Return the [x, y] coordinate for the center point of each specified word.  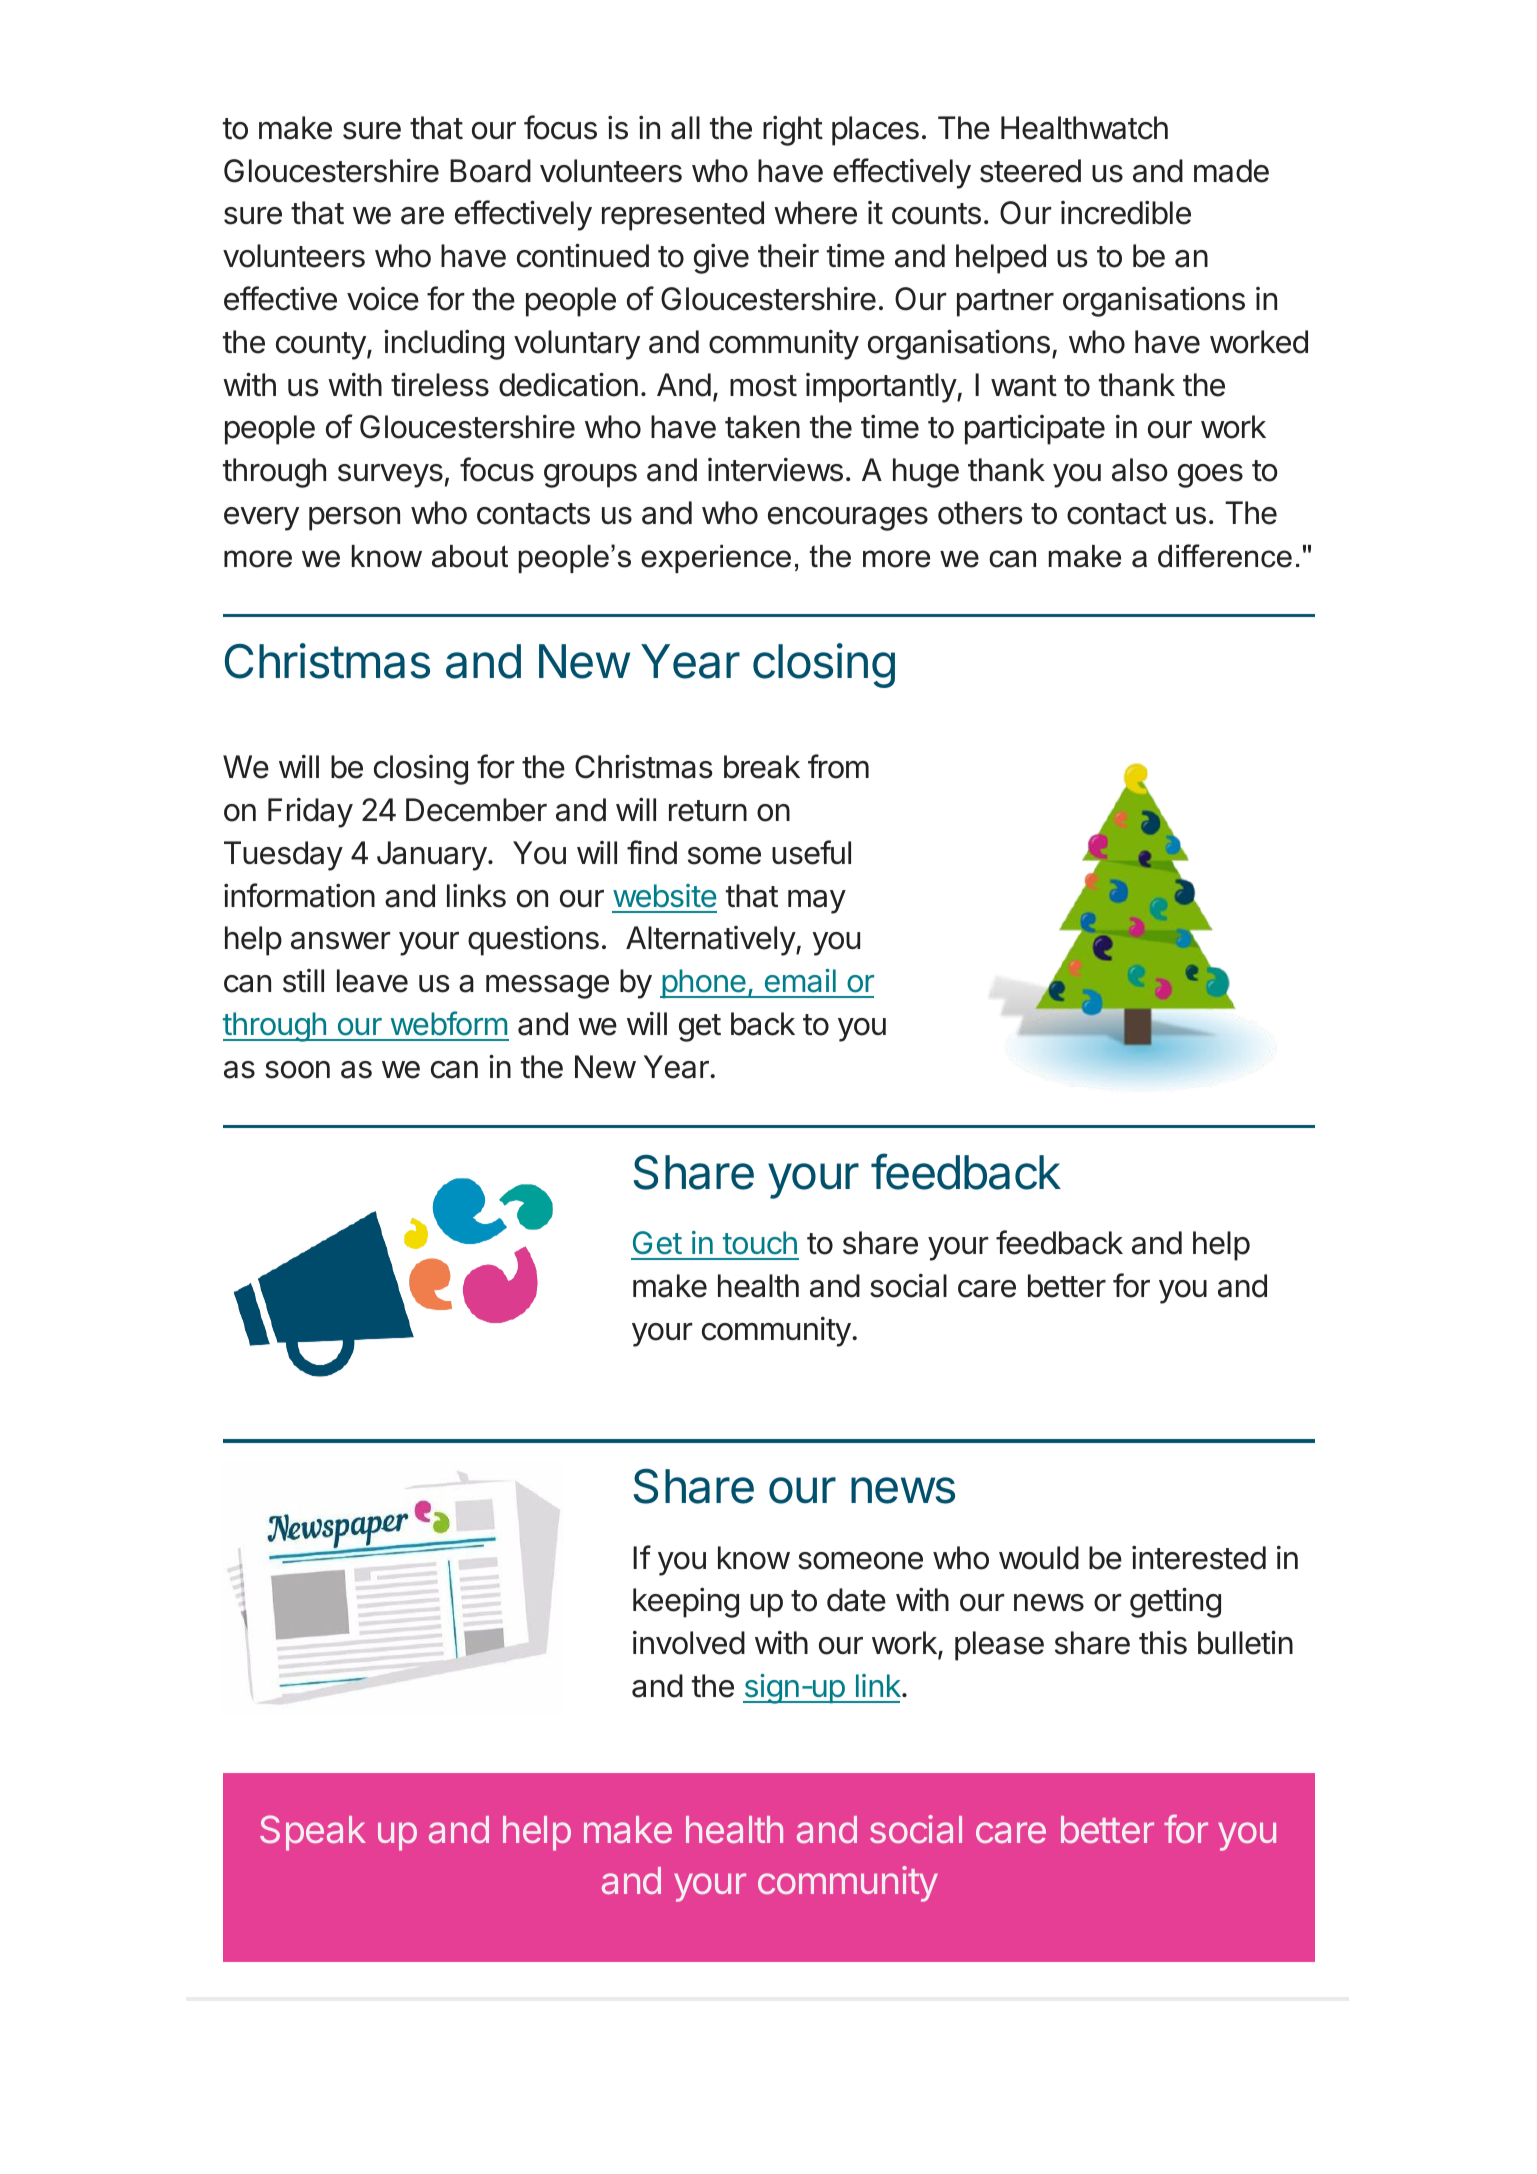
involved [689, 1642]
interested [1199, 1557]
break [762, 767]
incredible [1126, 212]
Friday [310, 812]
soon [297, 1070]
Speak [313, 1833]
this [1163, 1643]
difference [1225, 556]
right [793, 130]
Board [490, 171]
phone [704, 984]
